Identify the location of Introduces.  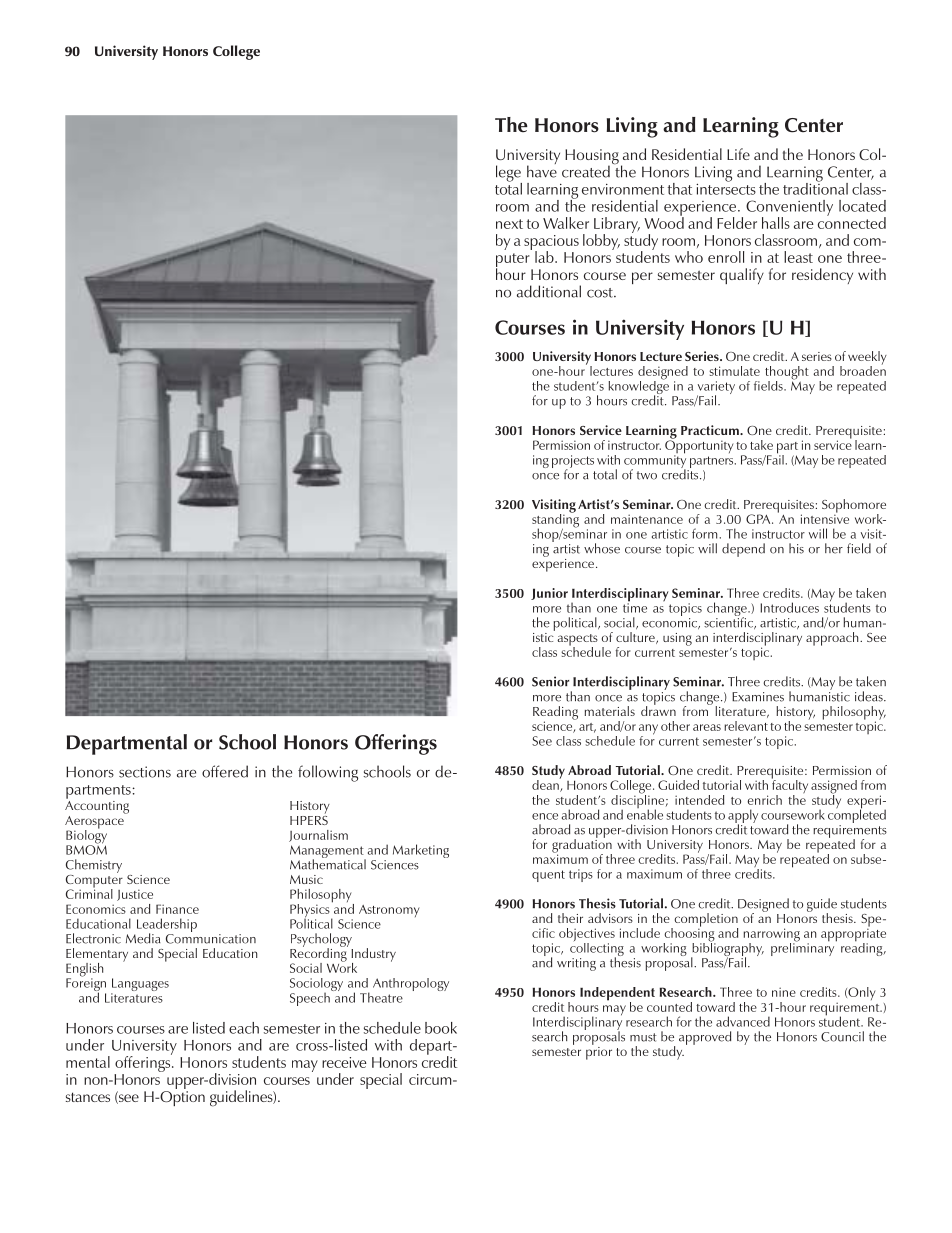
(789, 607).
